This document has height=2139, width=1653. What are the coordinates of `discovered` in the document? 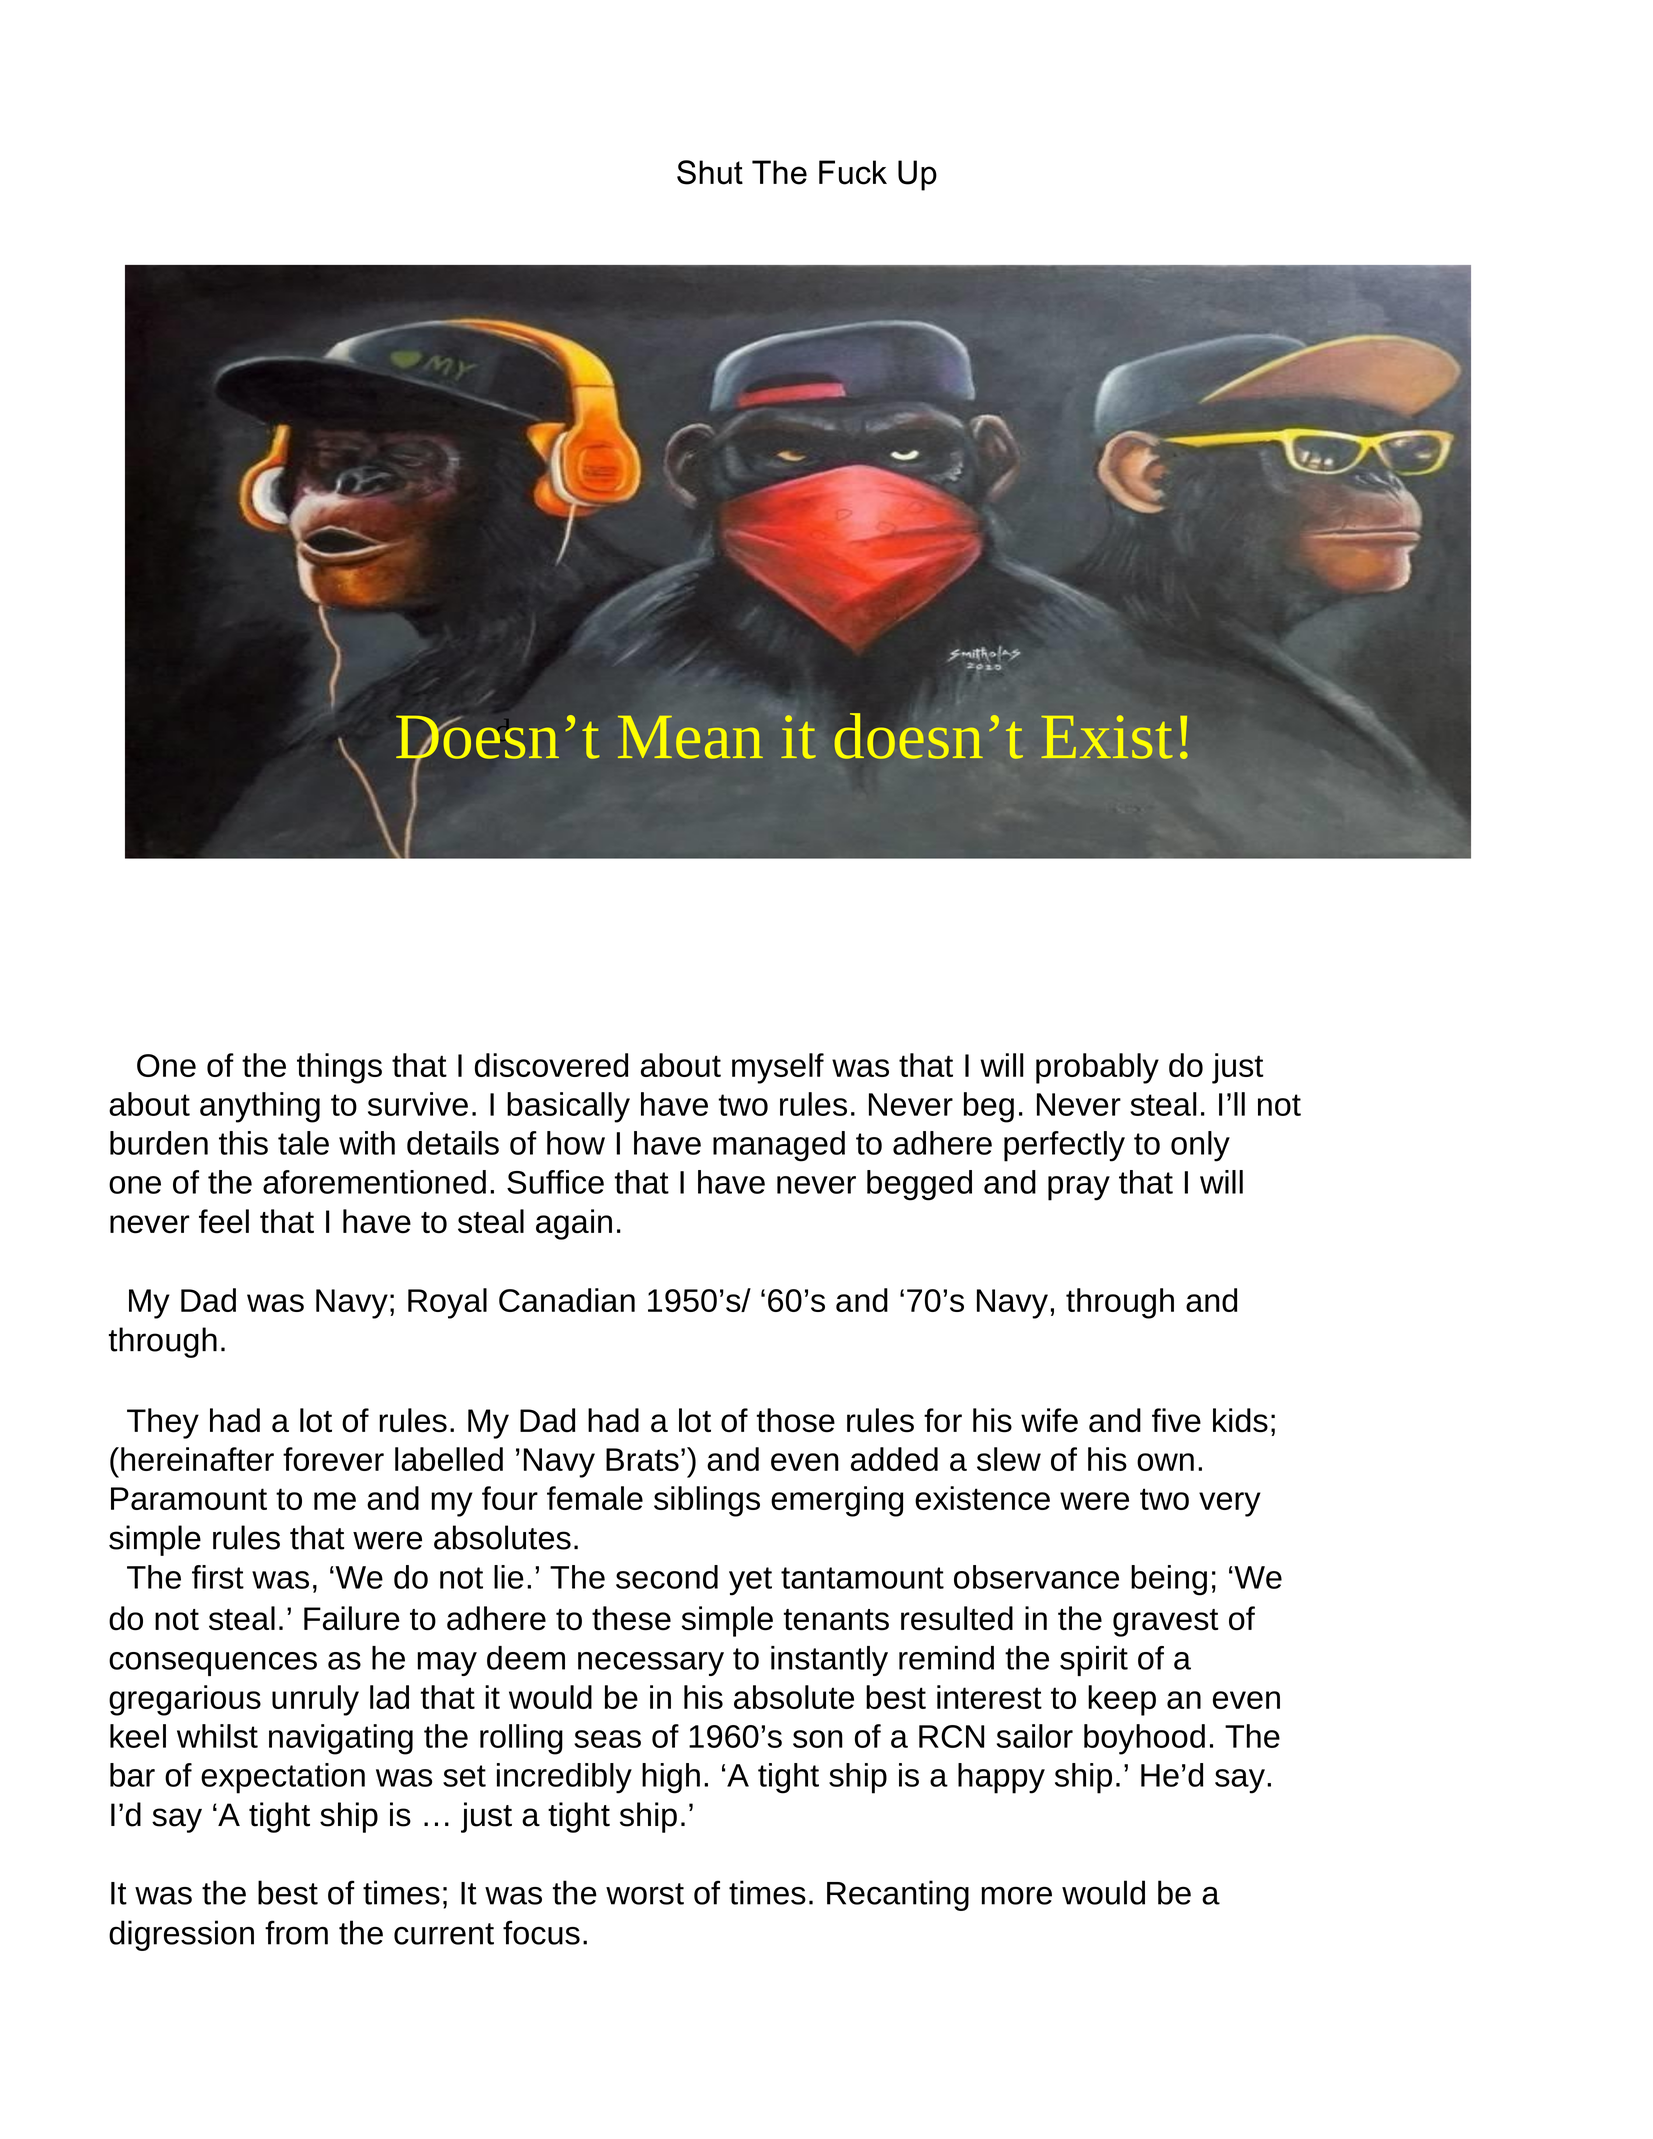 It's located at (551, 1065).
